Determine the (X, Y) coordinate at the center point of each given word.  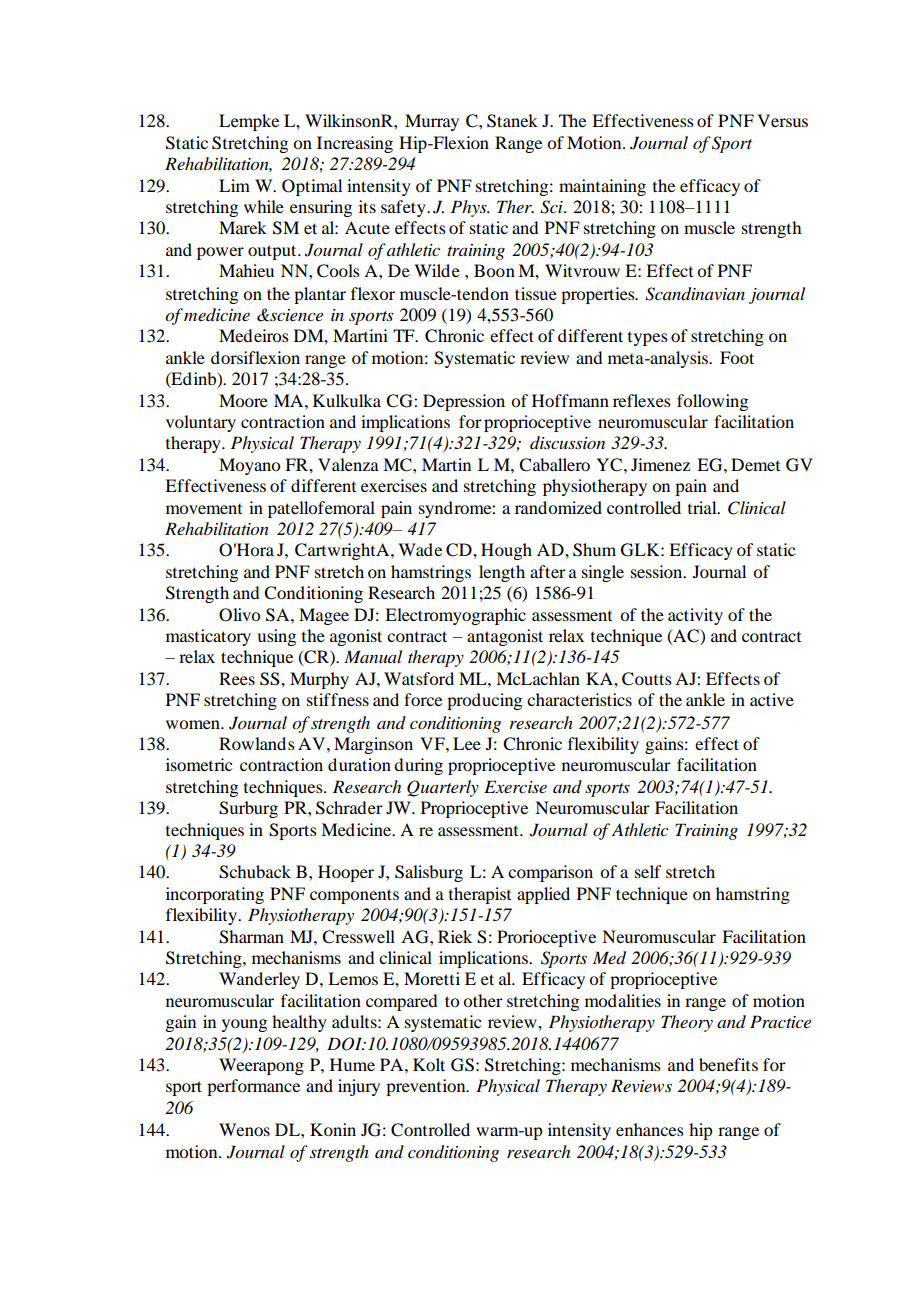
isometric (199, 764)
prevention (427, 1087)
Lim (234, 185)
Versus (782, 120)
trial (703, 507)
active (772, 699)
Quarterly (443, 788)
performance (253, 1087)
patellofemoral (321, 509)
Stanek (512, 121)
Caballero (554, 465)
